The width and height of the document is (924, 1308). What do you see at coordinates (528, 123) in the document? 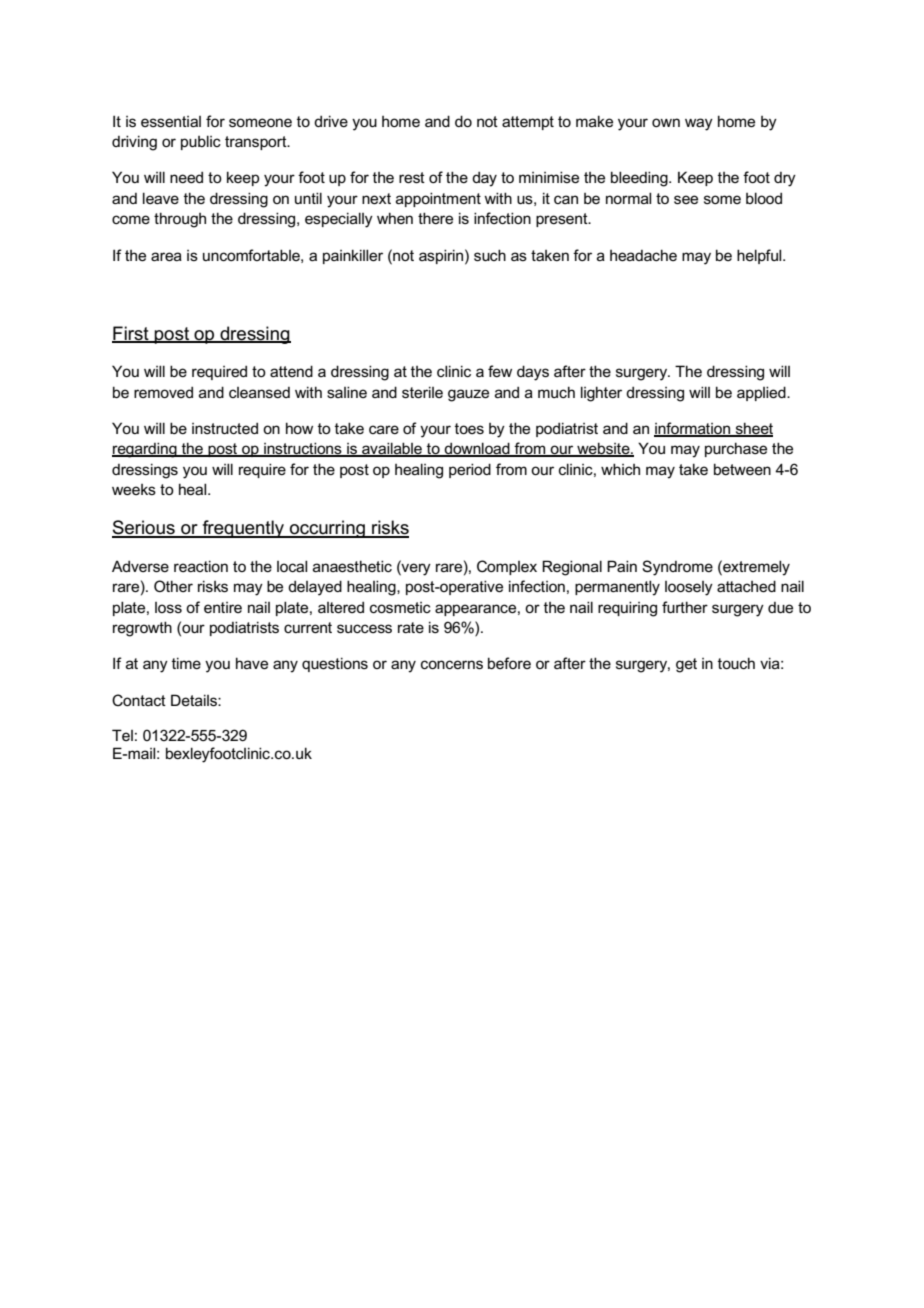
I see `attempt` at bounding box center [528, 123].
